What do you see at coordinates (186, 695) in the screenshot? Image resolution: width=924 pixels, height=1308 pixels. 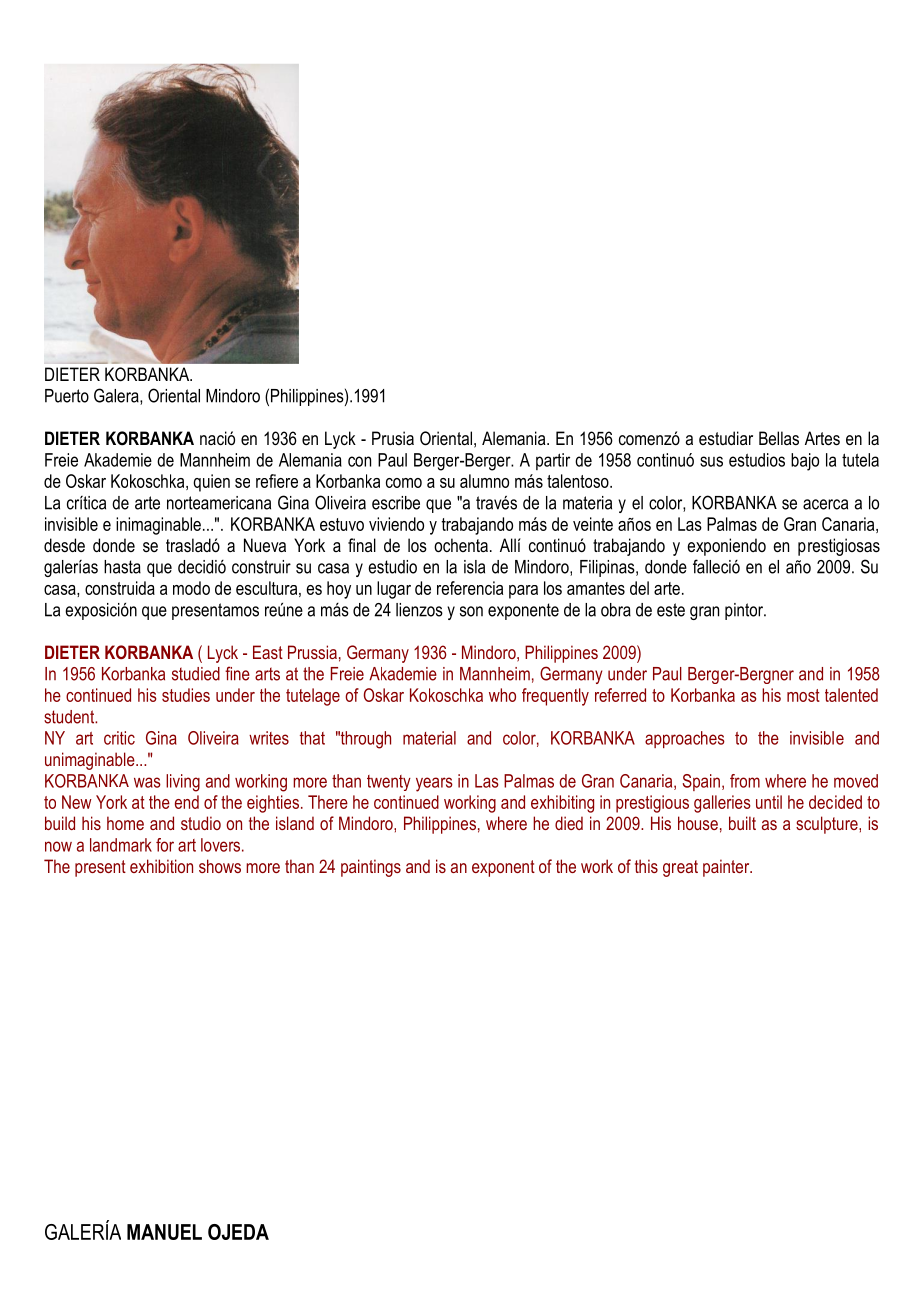 I see `studies` at bounding box center [186, 695].
